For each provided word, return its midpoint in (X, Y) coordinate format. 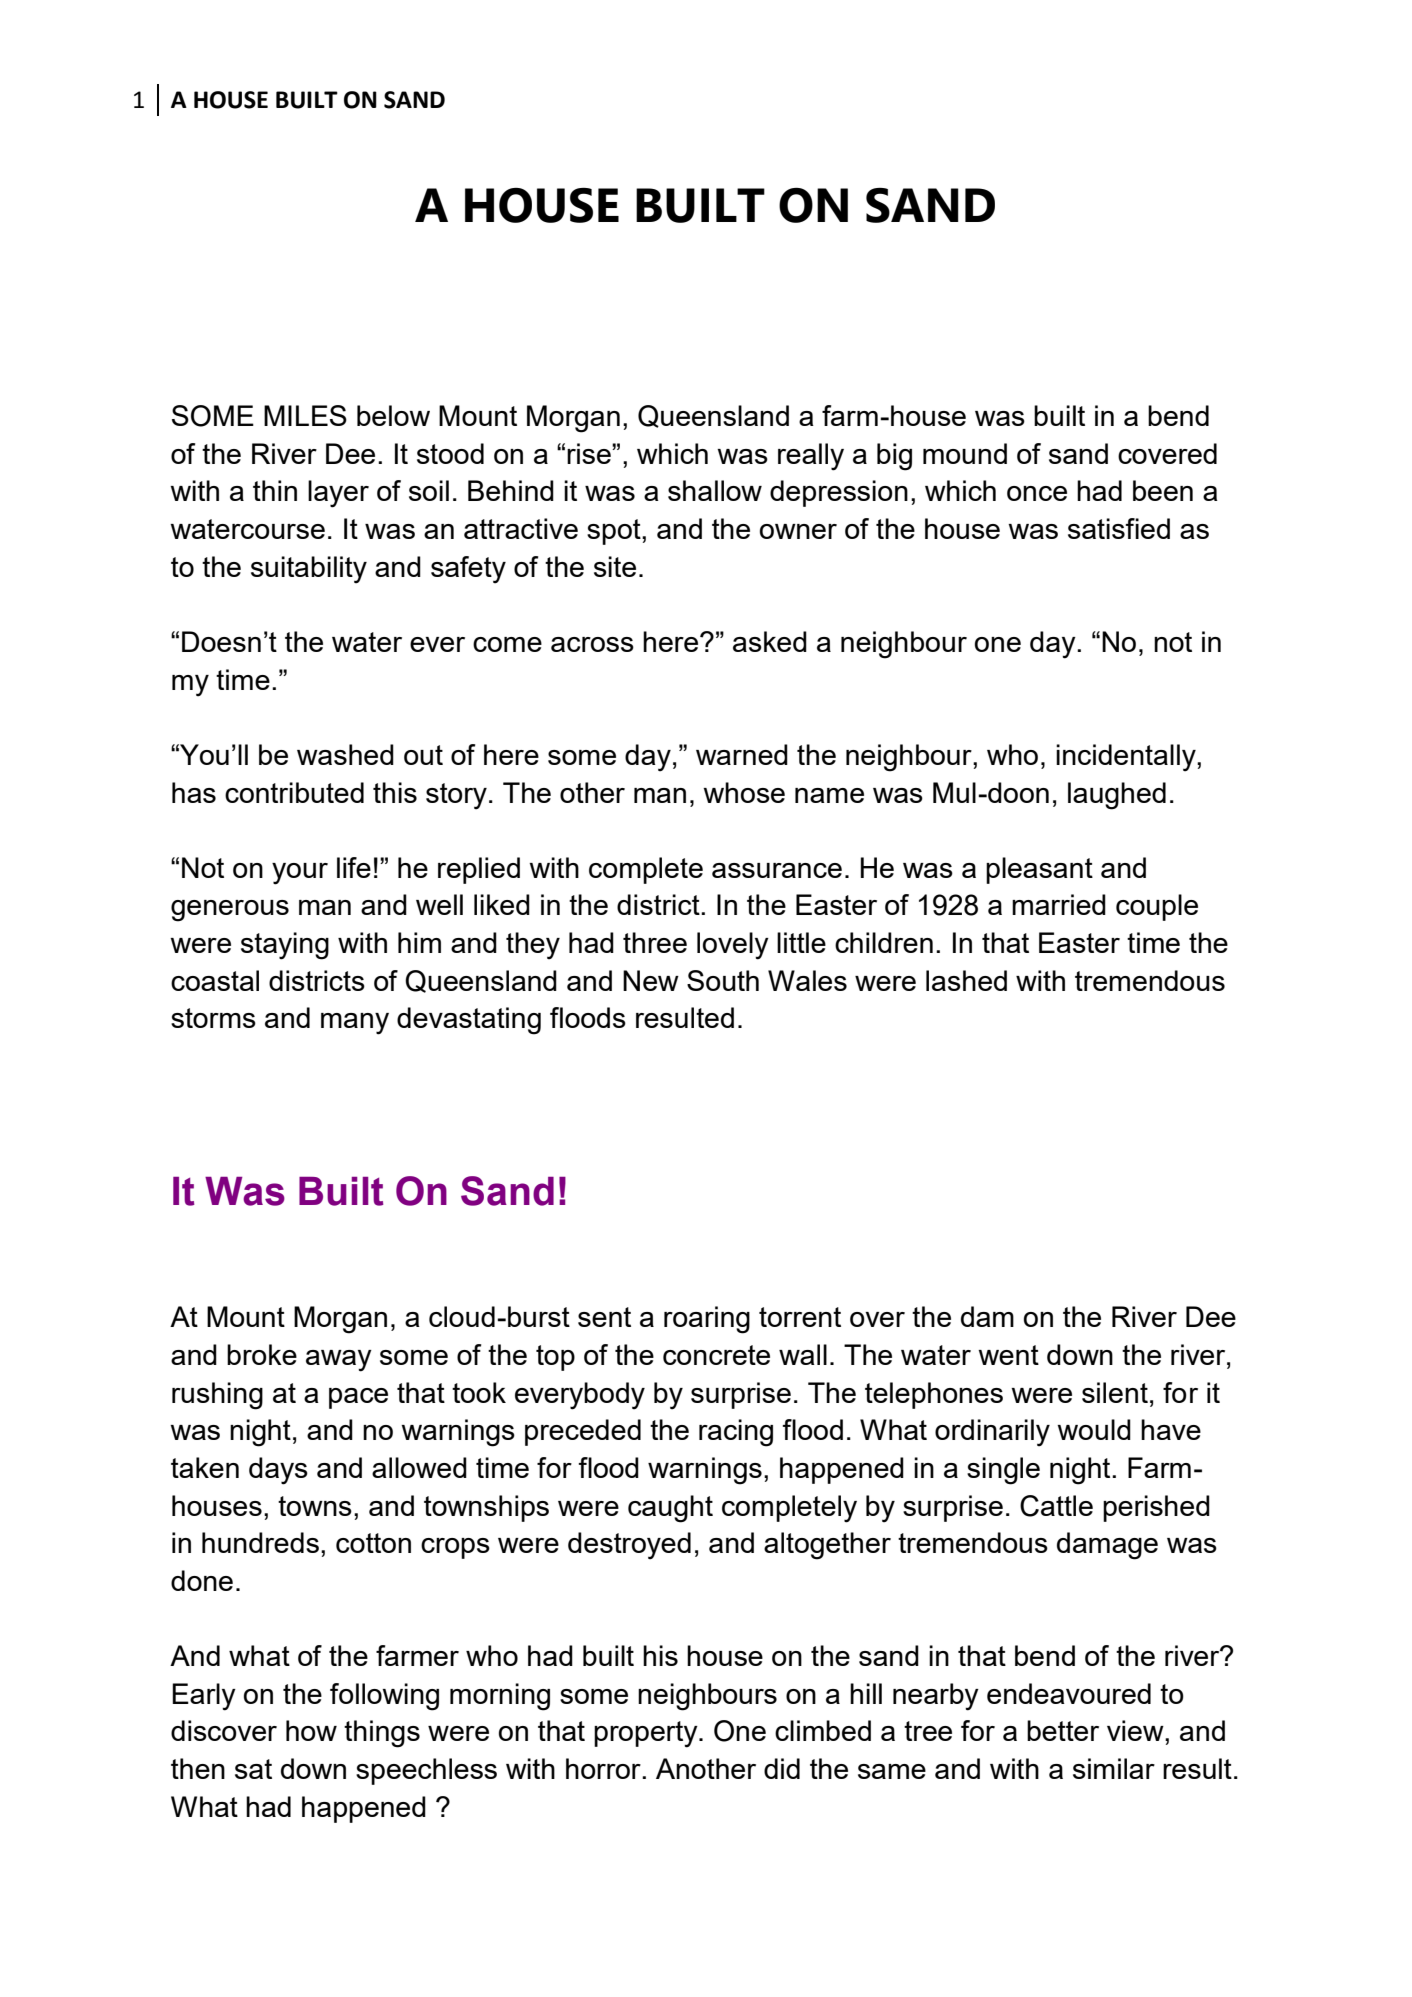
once (1037, 493)
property (647, 1734)
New (651, 980)
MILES (305, 415)
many (355, 1024)
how (311, 1730)
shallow (715, 490)
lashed (966, 980)
